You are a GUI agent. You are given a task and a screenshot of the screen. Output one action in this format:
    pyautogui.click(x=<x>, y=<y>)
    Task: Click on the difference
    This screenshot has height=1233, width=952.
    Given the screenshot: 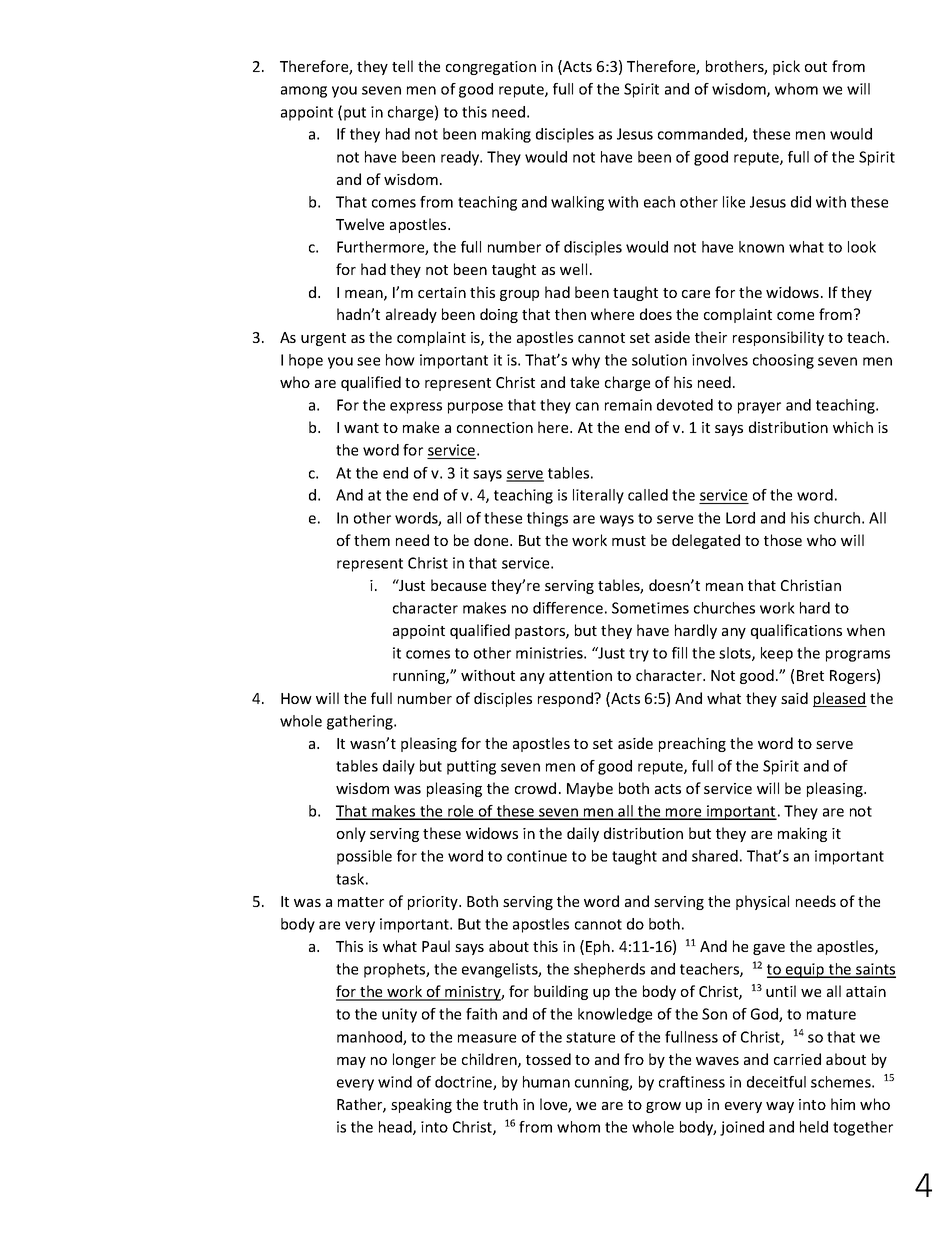 What is the action you would take?
    pyautogui.click(x=568, y=608)
